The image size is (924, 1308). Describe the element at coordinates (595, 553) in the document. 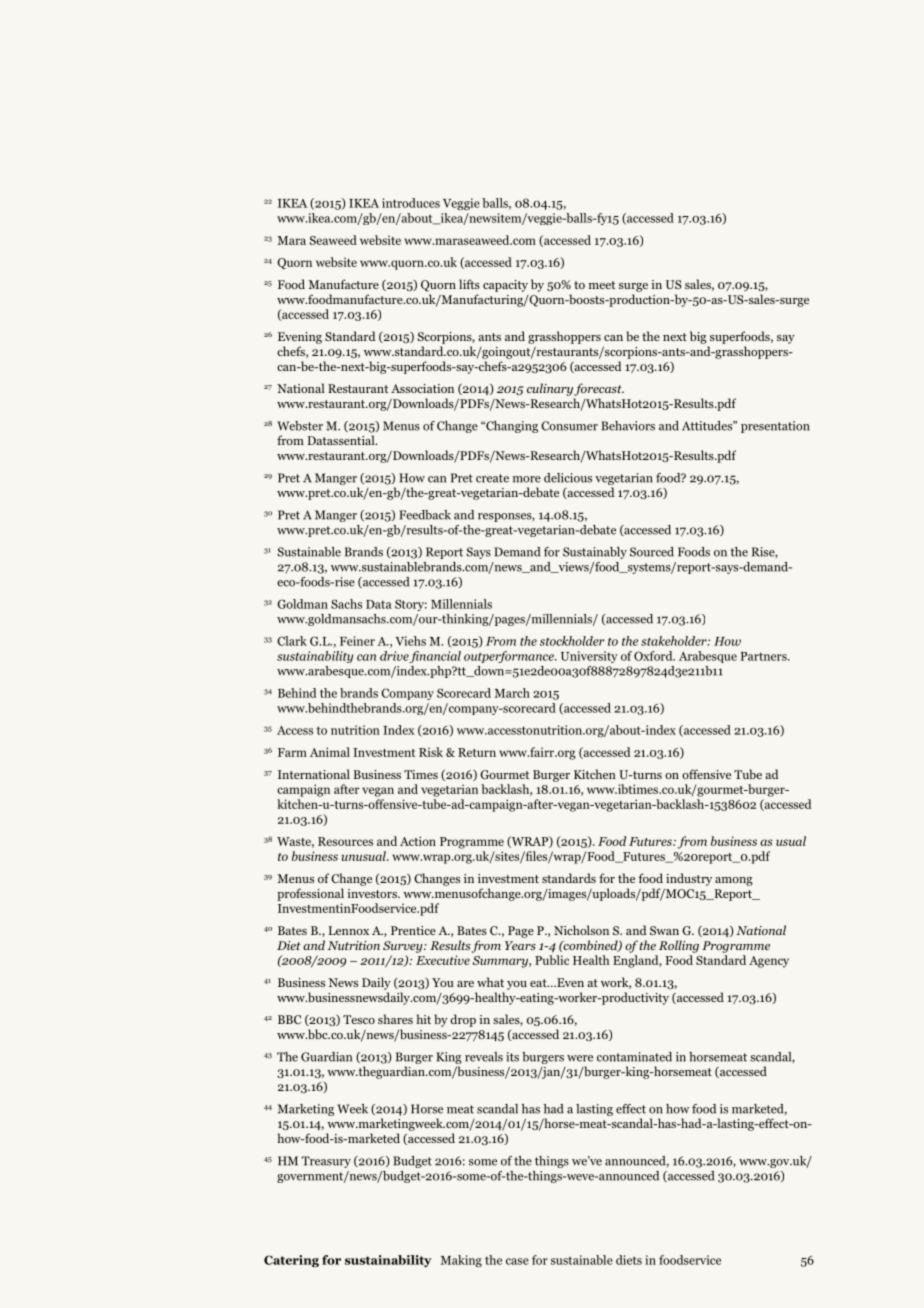

I see `Sustainably` at that location.
